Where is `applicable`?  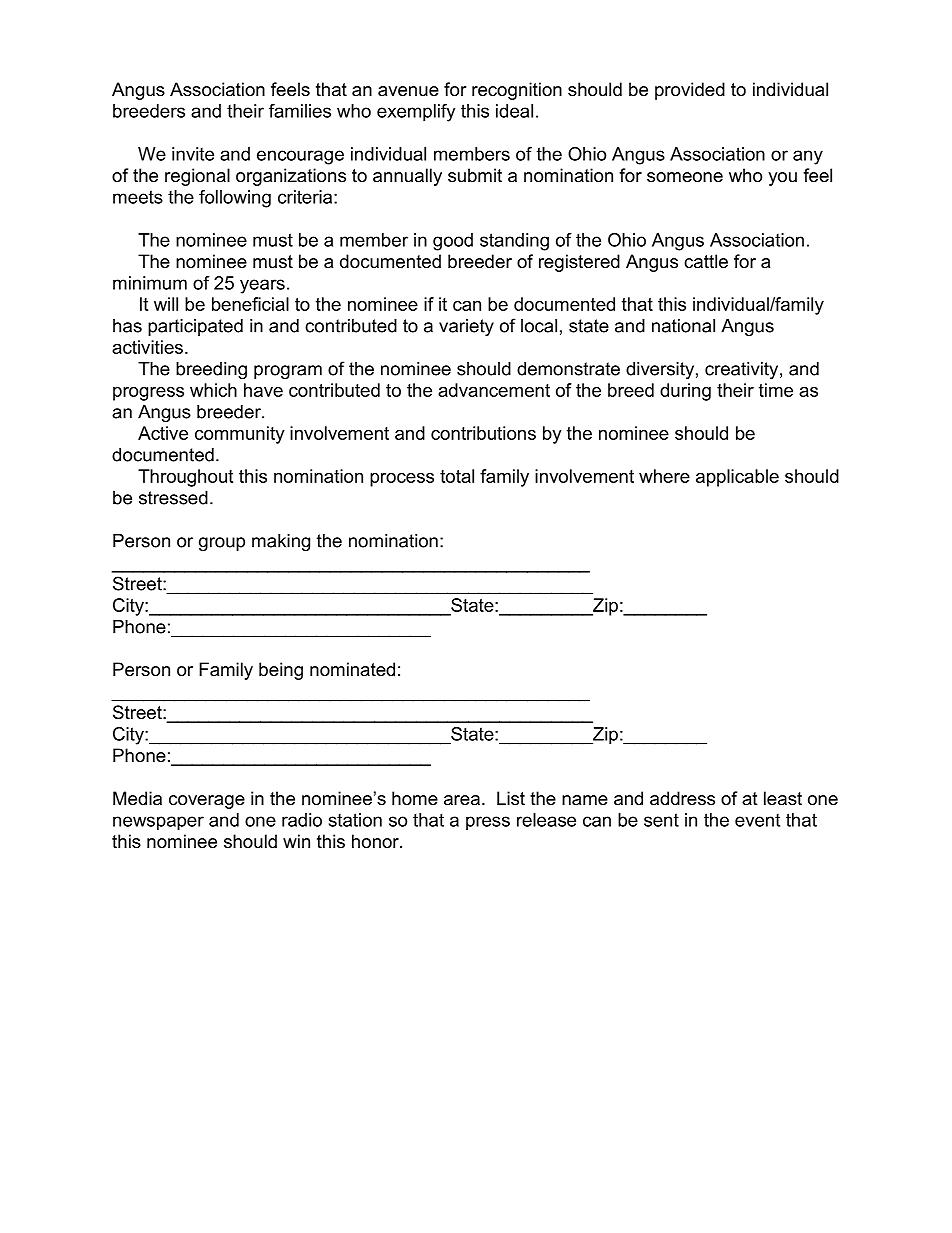
applicable is located at coordinates (737, 478).
